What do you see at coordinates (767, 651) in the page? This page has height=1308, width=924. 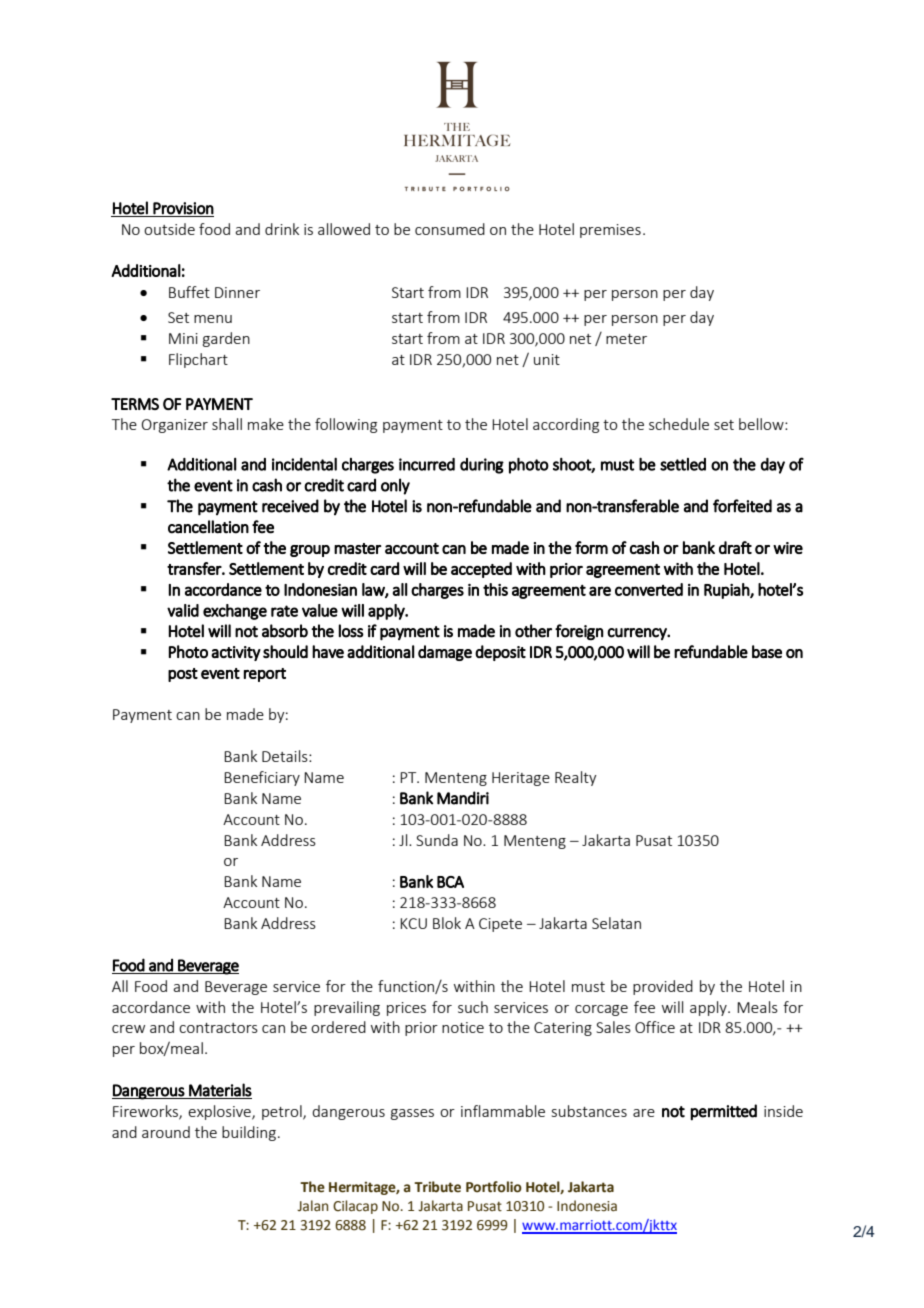 I see `base` at bounding box center [767, 651].
